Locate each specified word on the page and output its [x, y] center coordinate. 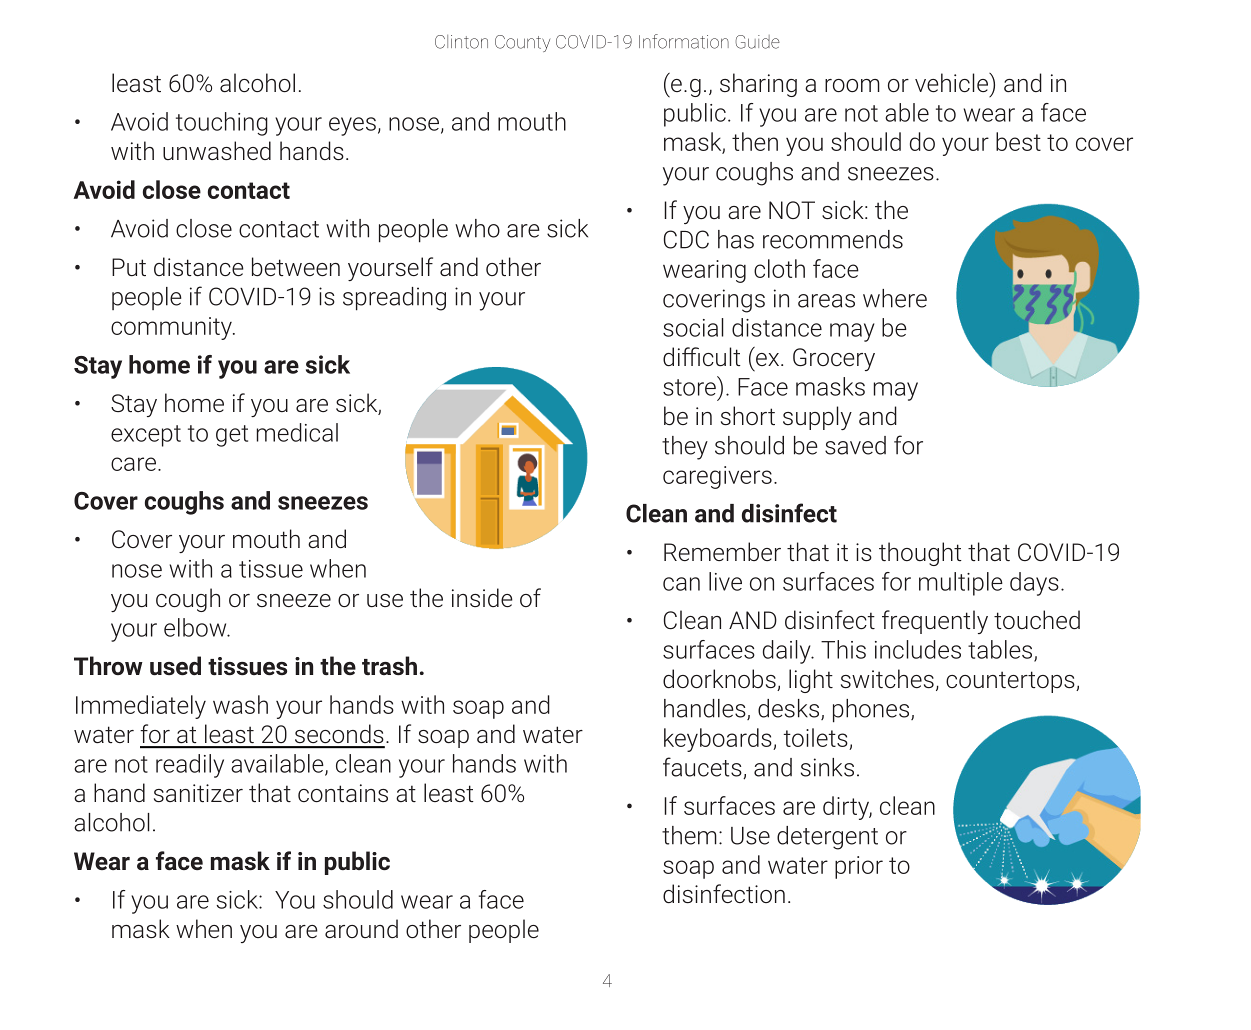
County [522, 43]
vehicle [952, 82]
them [689, 835]
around [361, 928]
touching [222, 124]
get [232, 436]
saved [855, 445]
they [685, 448]
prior [859, 867]
